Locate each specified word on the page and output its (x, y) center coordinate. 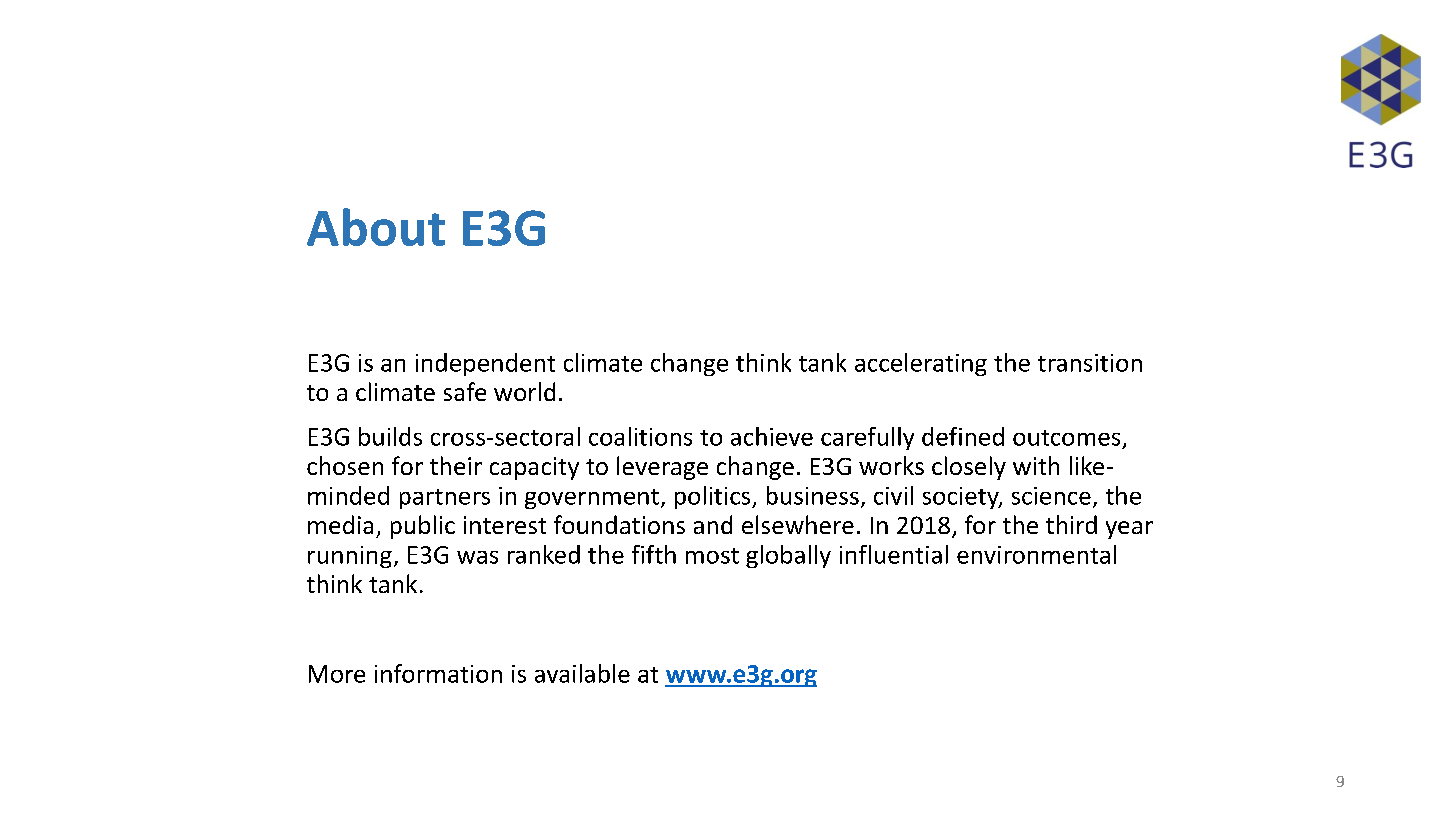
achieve (772, 436)
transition (1090, 363)
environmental (1036, 554)
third (1071, 524)
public (423, 527)
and (713, 524)
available (582, 673)
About (376, 227)
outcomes (1066, 438)
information (438, 673)
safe (465, 391)
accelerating (921, 364)
